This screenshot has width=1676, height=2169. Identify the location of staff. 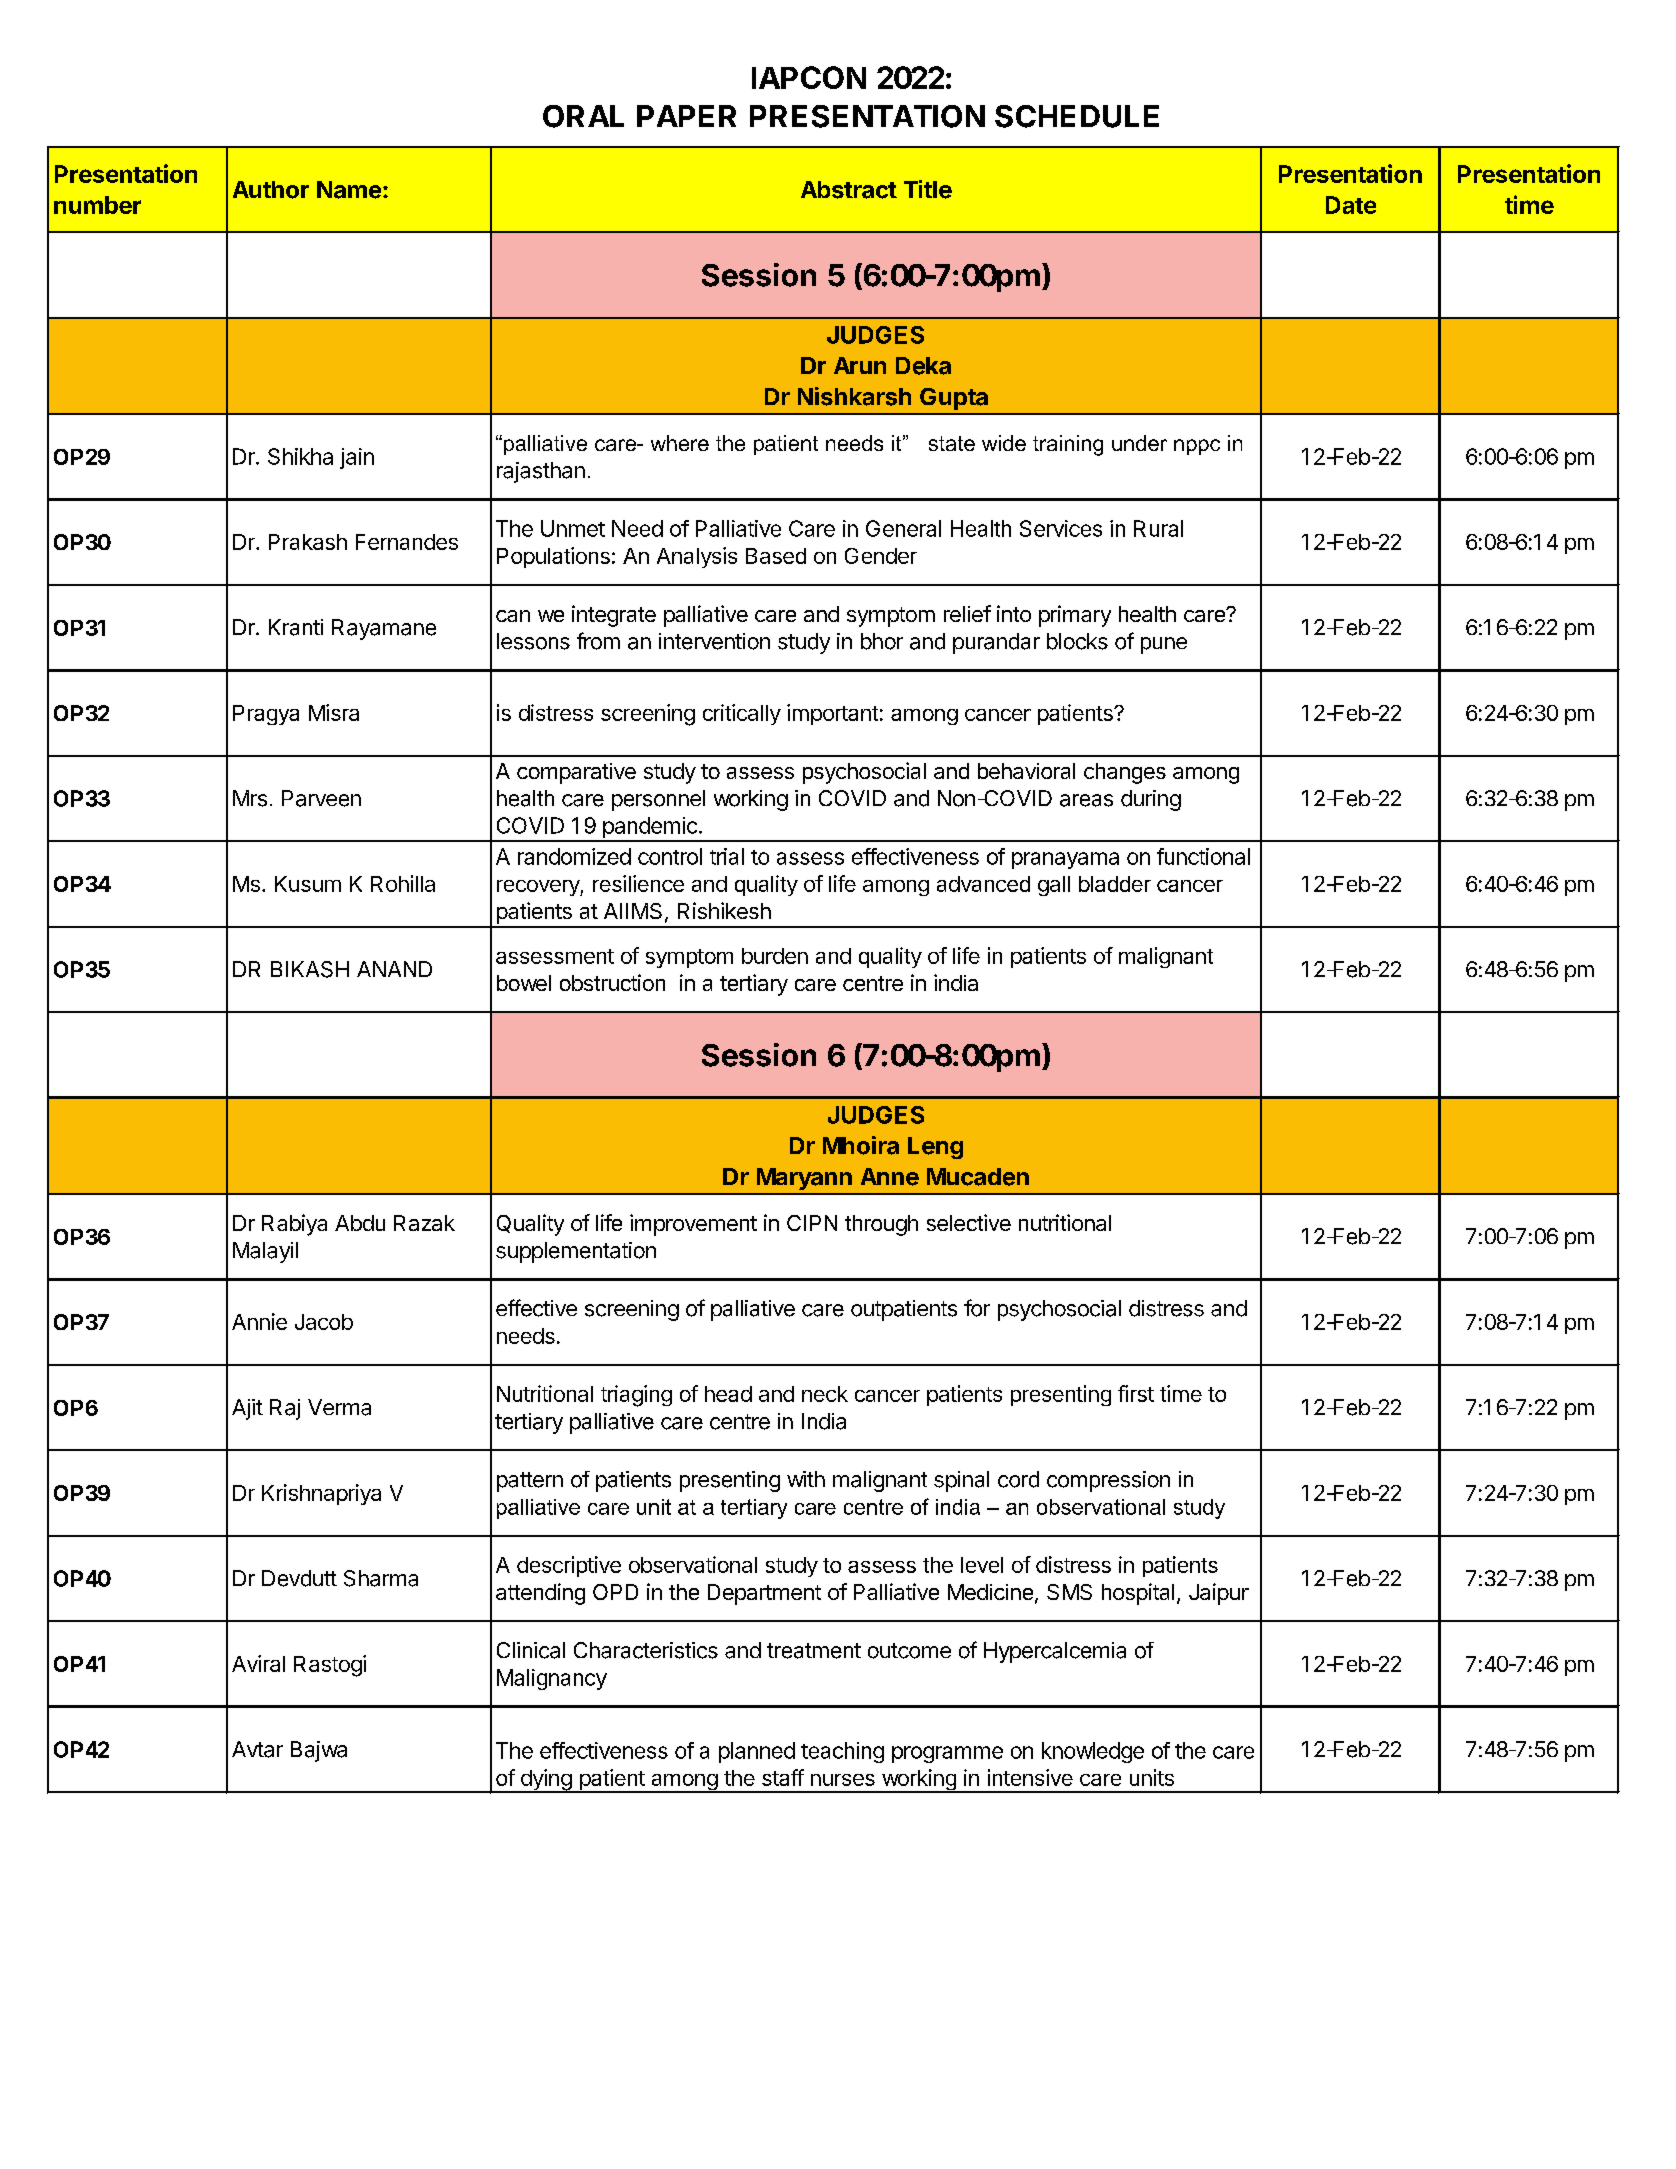
(783, 1777).
